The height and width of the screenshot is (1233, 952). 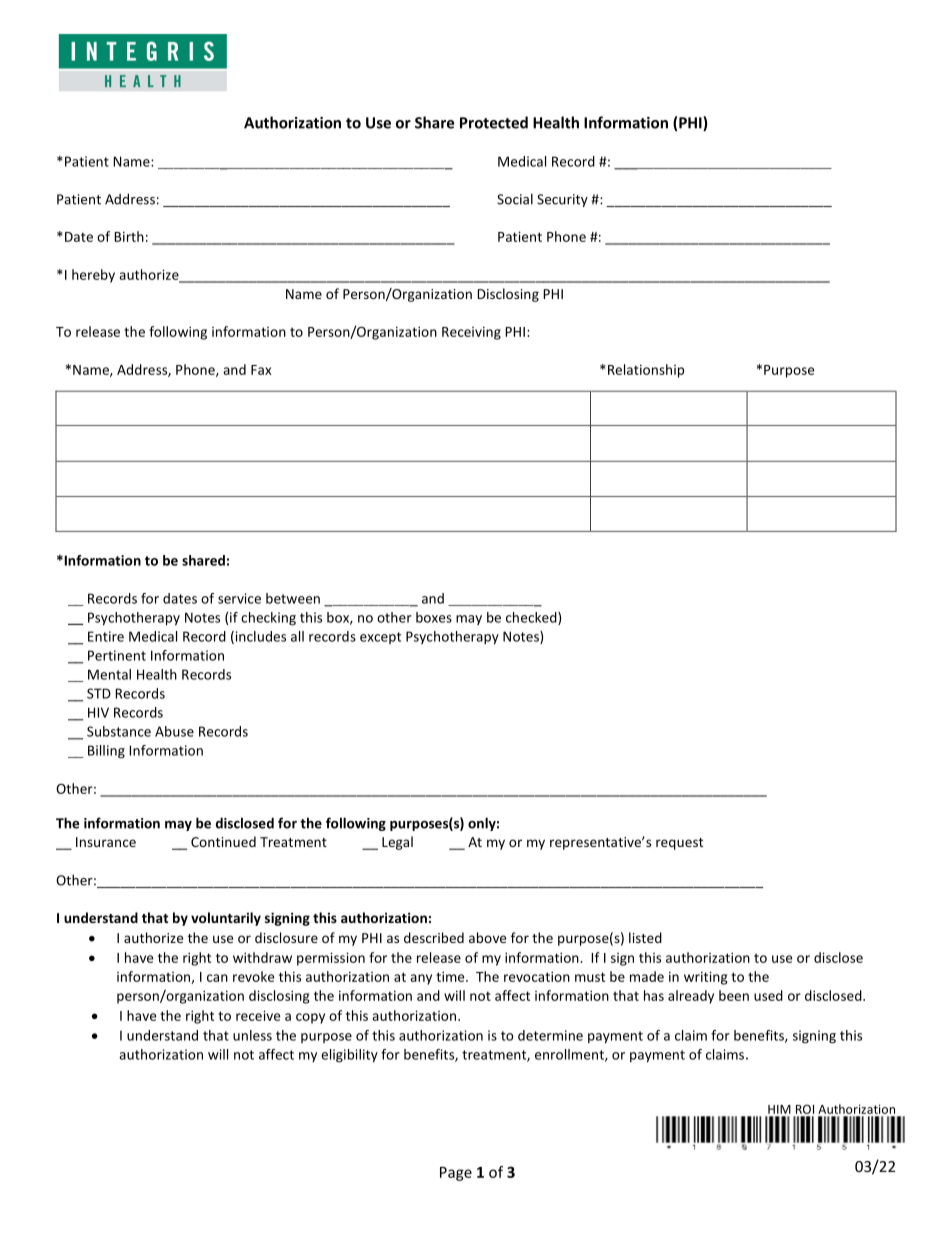 I want to click on Receiving, so click(x=471, y=333).
